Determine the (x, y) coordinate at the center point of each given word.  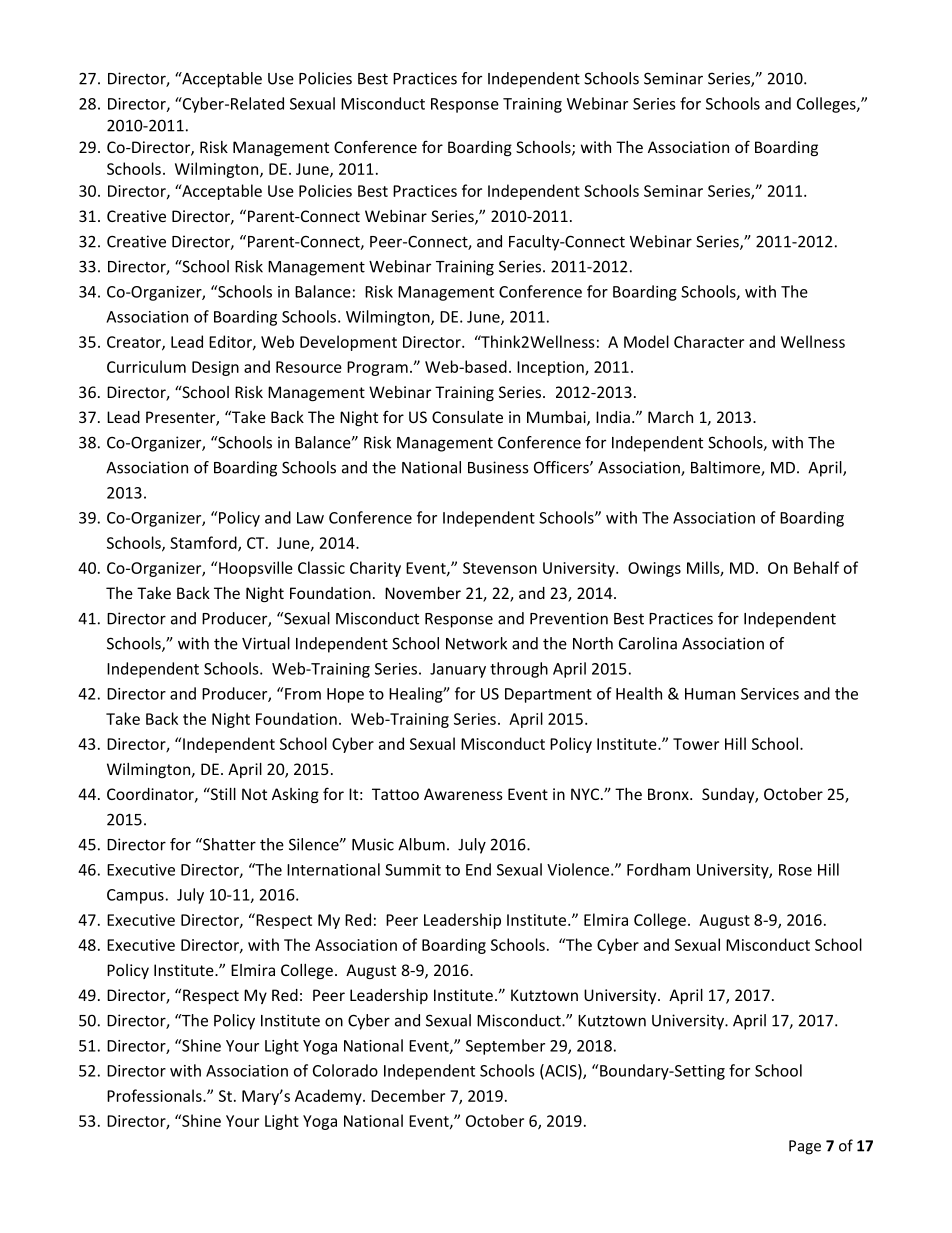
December (408, 1095)
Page (805, 1147)
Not (254, 794)
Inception (551, 368)
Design (215, 368)
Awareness (463, 794)
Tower (696, 744)
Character (709, 341)
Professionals (155, 1095)
